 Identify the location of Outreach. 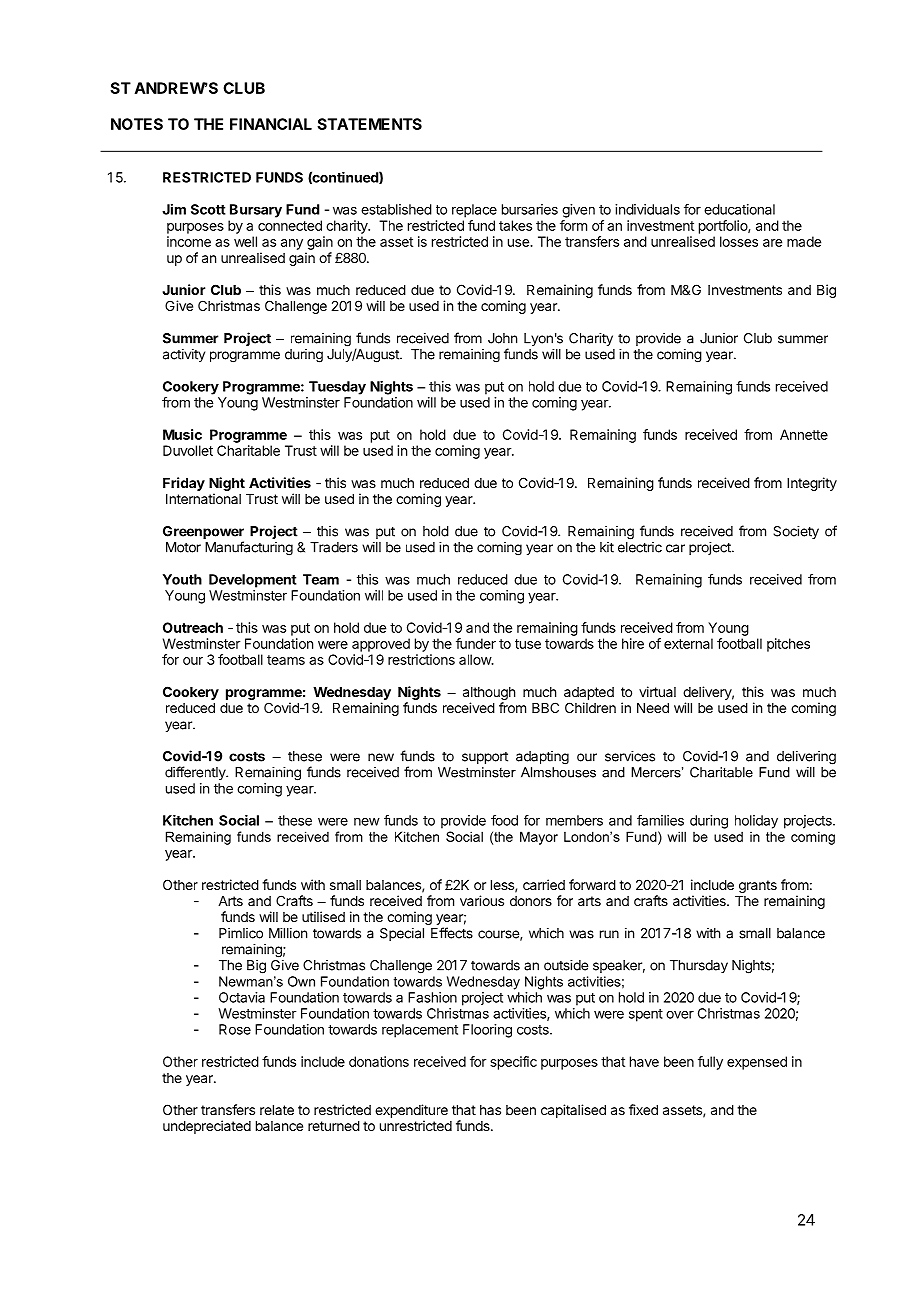
(193, 627).
